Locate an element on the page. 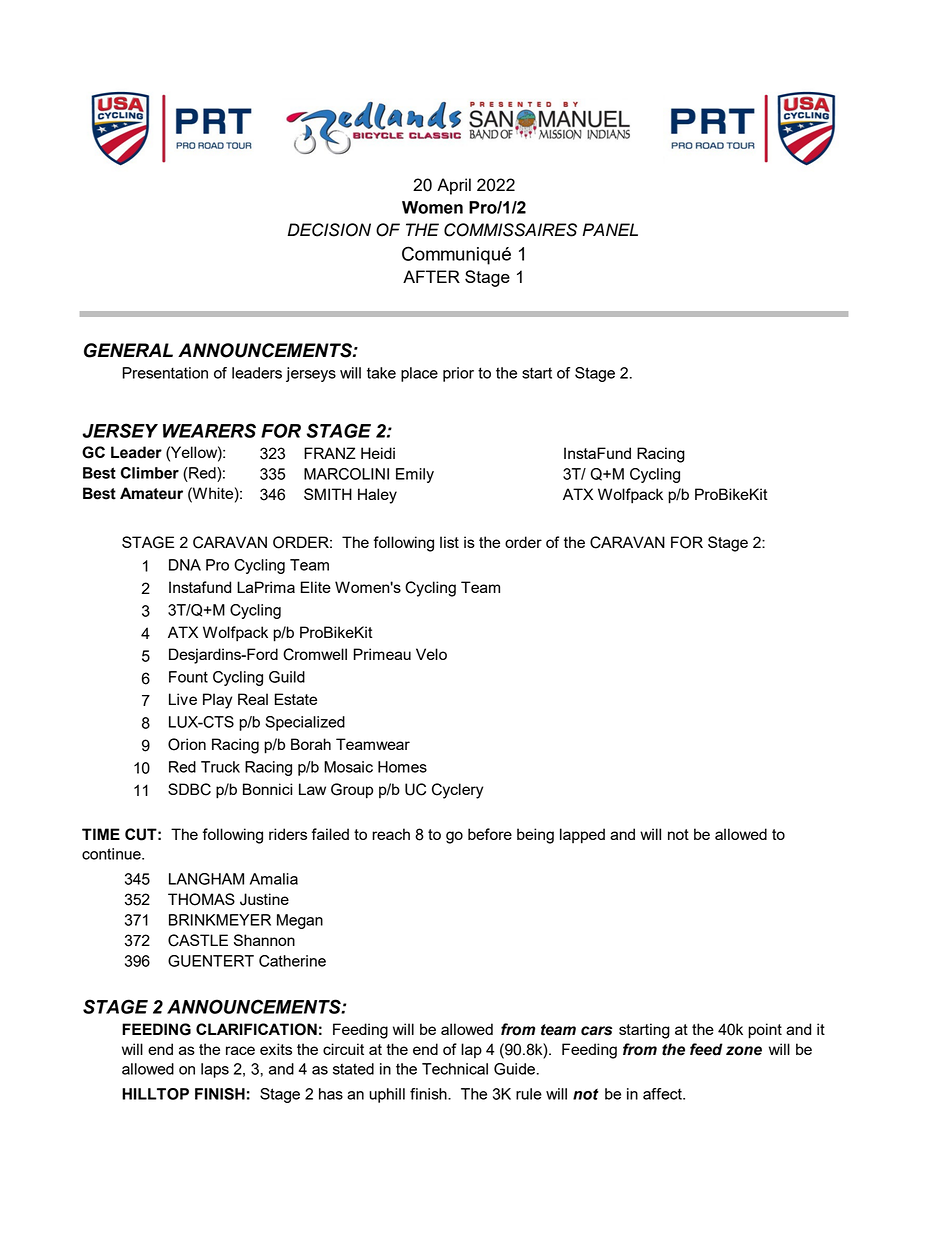  Homes is located at coordinates (402, 767).
